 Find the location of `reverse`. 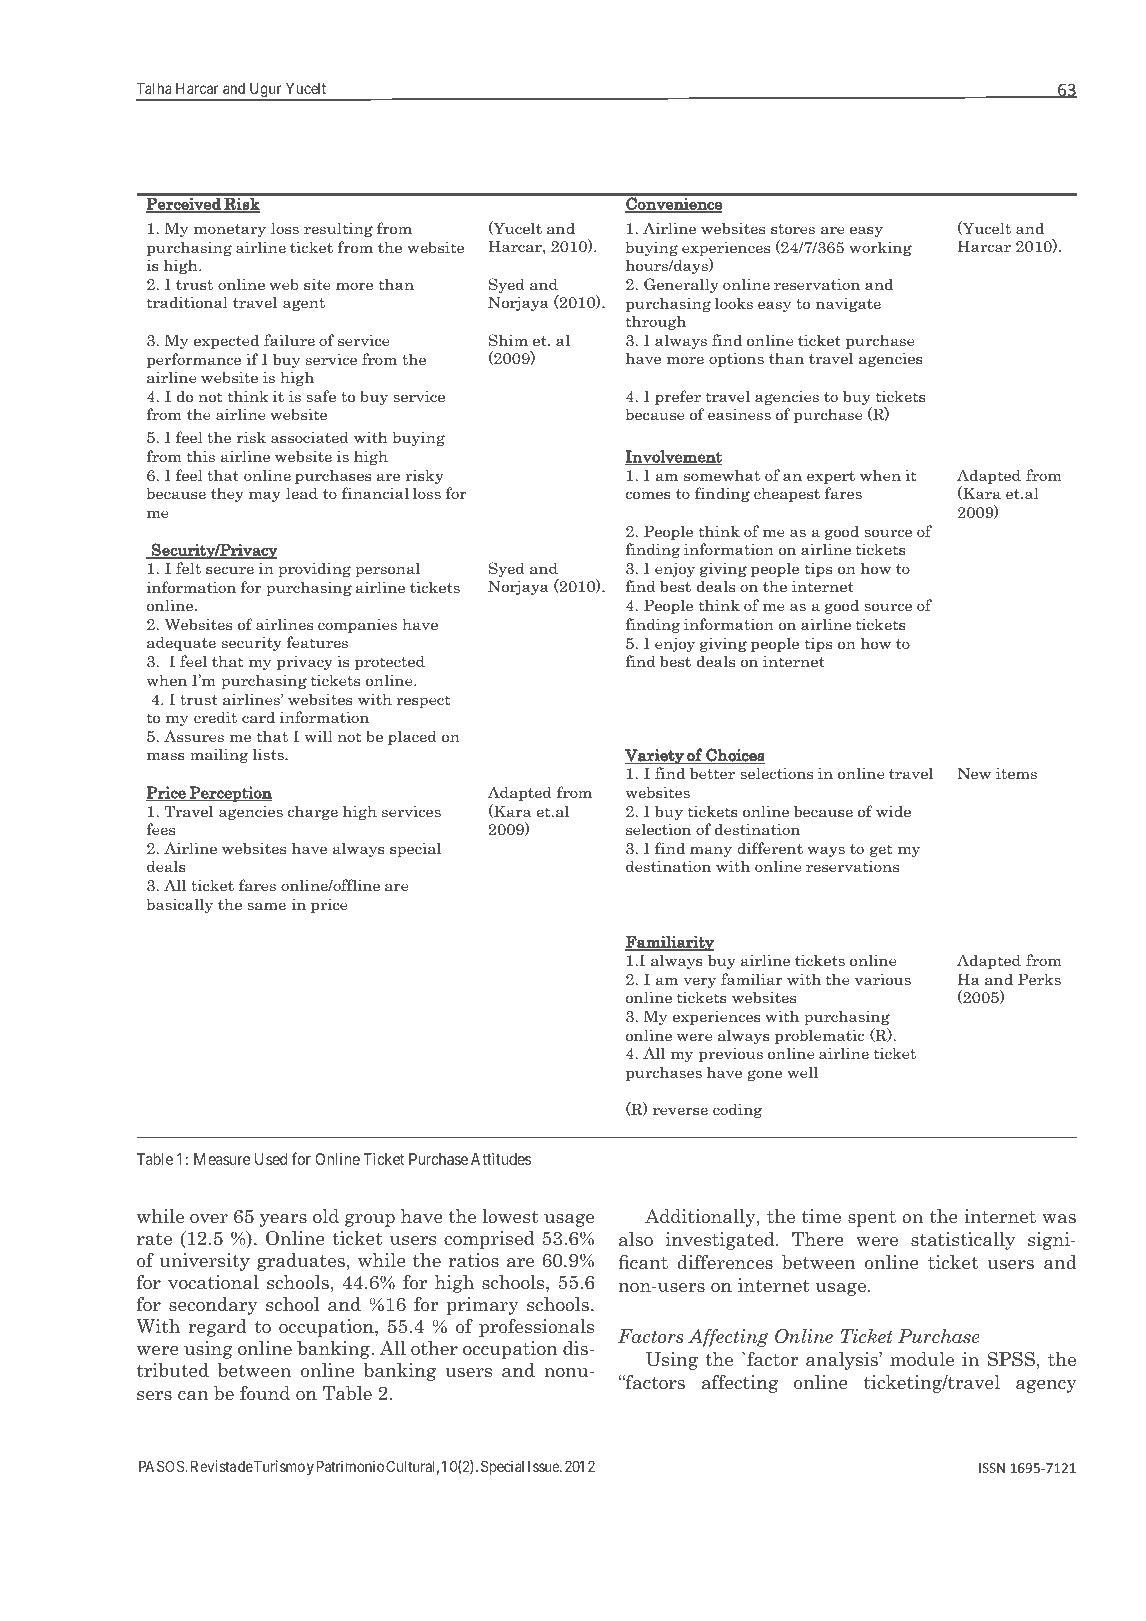

reverse is located at coordinates (680, 1111).
